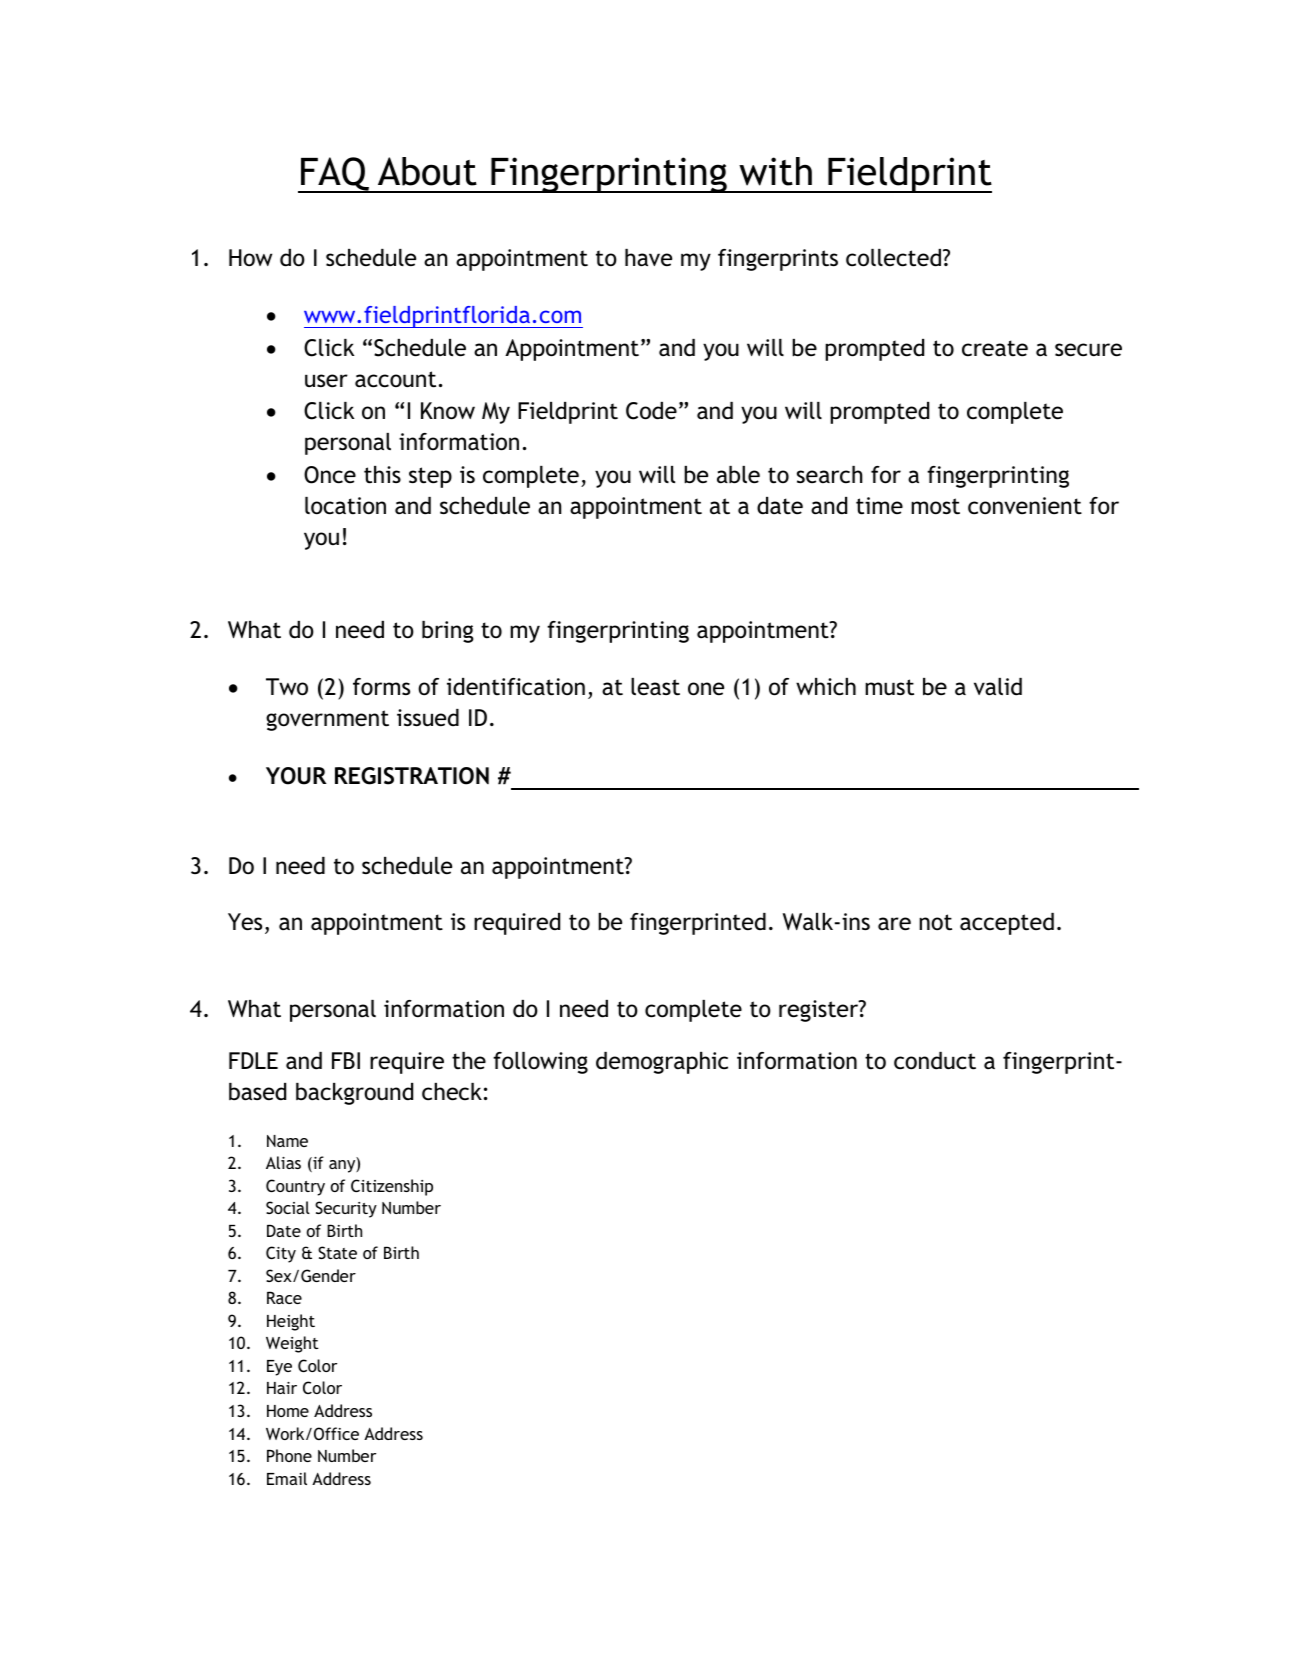  Describe the element at coordinates (662, 1063) in the screenshot. I see `demographic` at that location.
